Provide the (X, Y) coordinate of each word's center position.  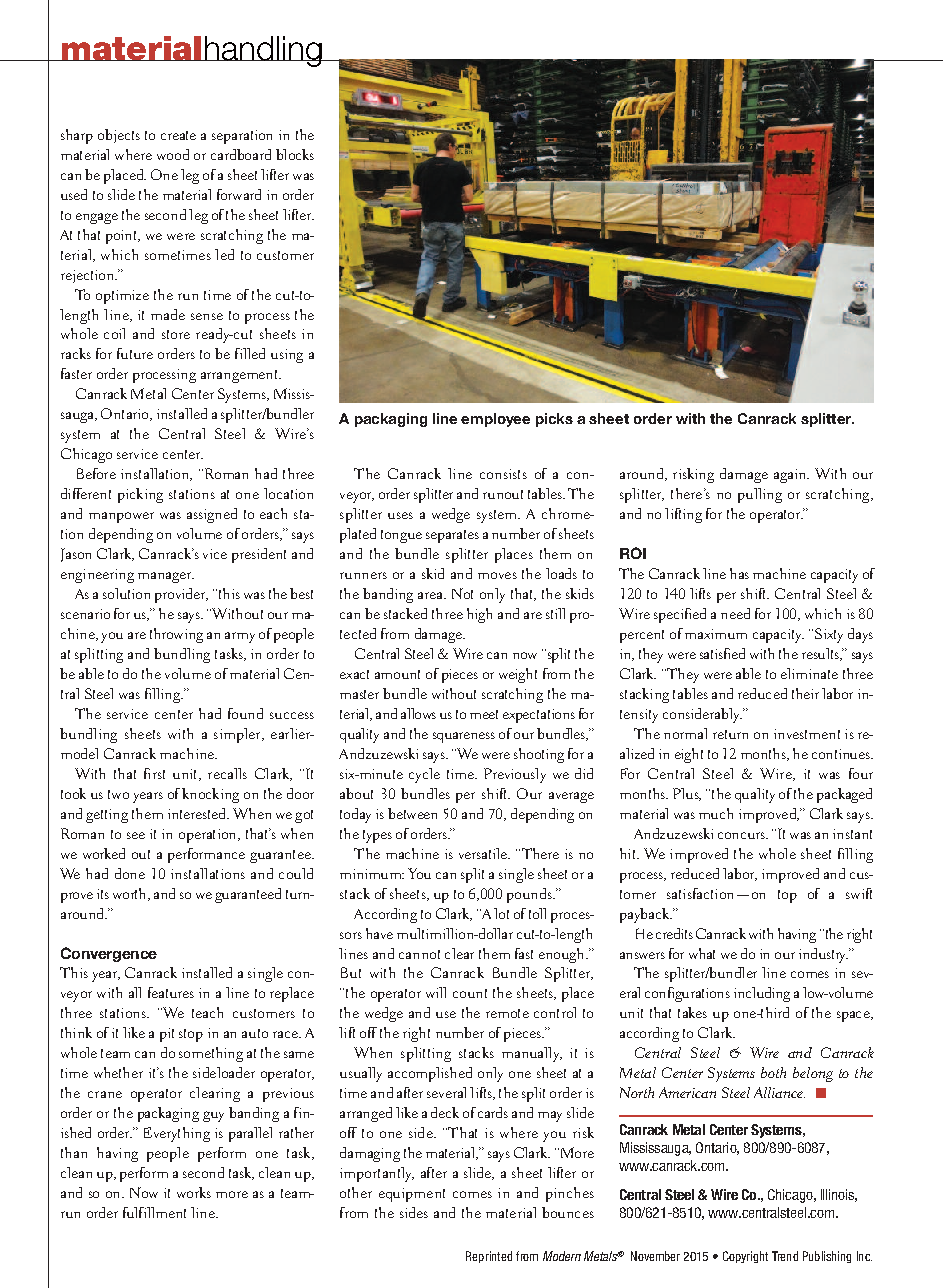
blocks (295, 154)
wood (173, 154)
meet (484, 714)
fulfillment (154, 1212)
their (805, 693)
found (245, 713)
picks (554, 420)
